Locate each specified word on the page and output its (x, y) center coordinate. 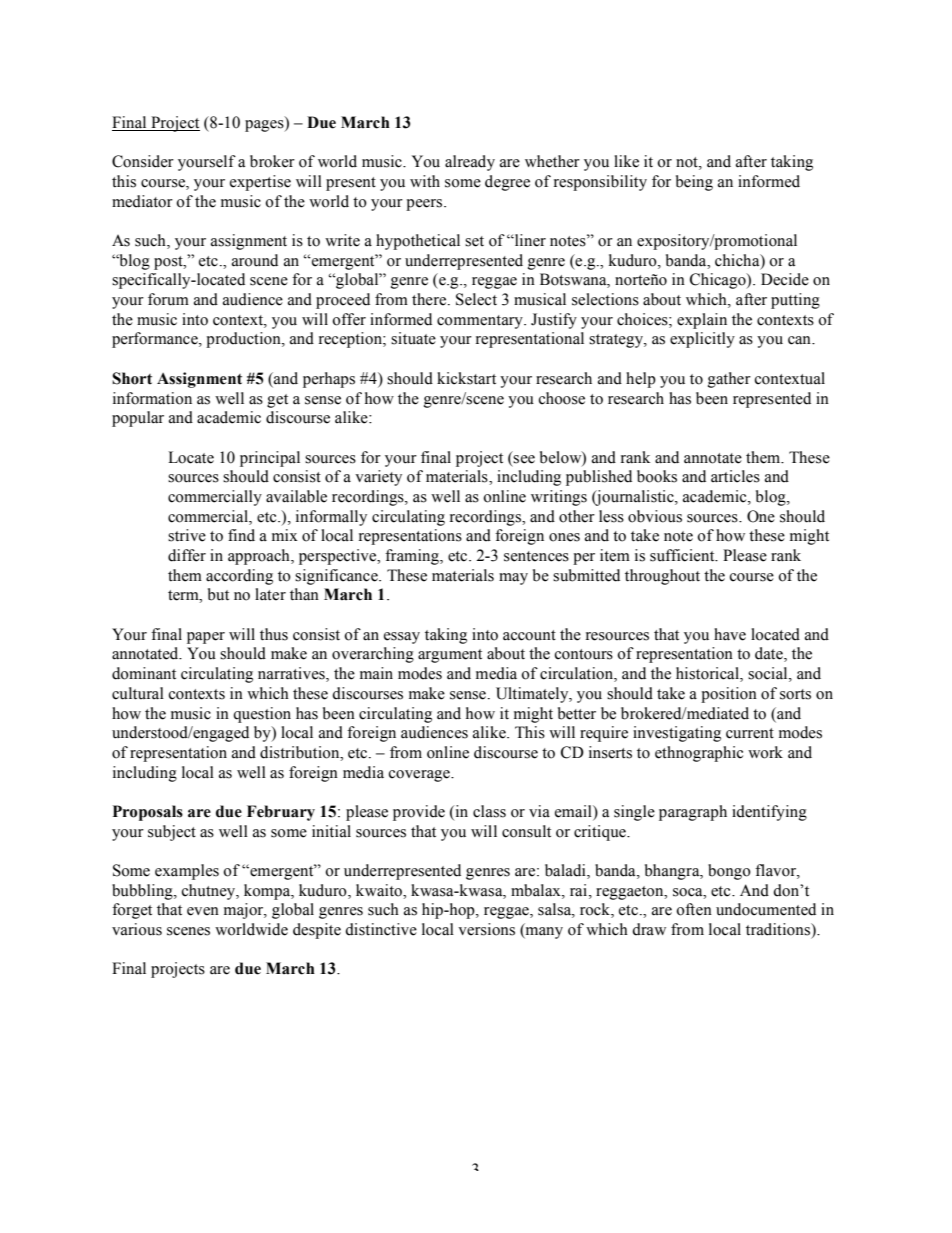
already (470, 163)
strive (187, 535)
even (203, 911)
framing (413, 557)
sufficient (683, 555)
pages (265, 126)
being (694, 183)
